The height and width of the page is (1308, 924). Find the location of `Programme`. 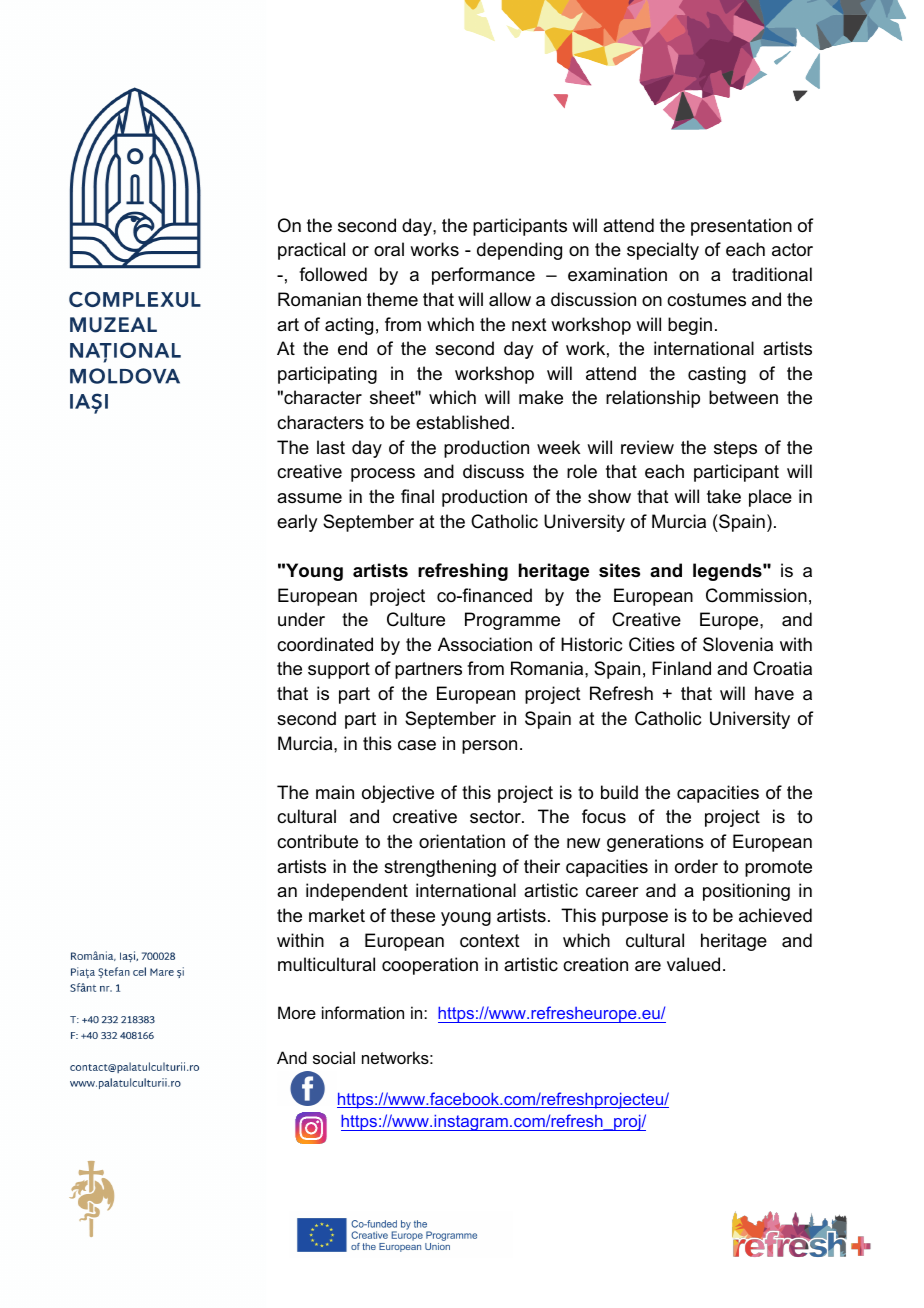

Programme is located at coordinates (512, 621).
